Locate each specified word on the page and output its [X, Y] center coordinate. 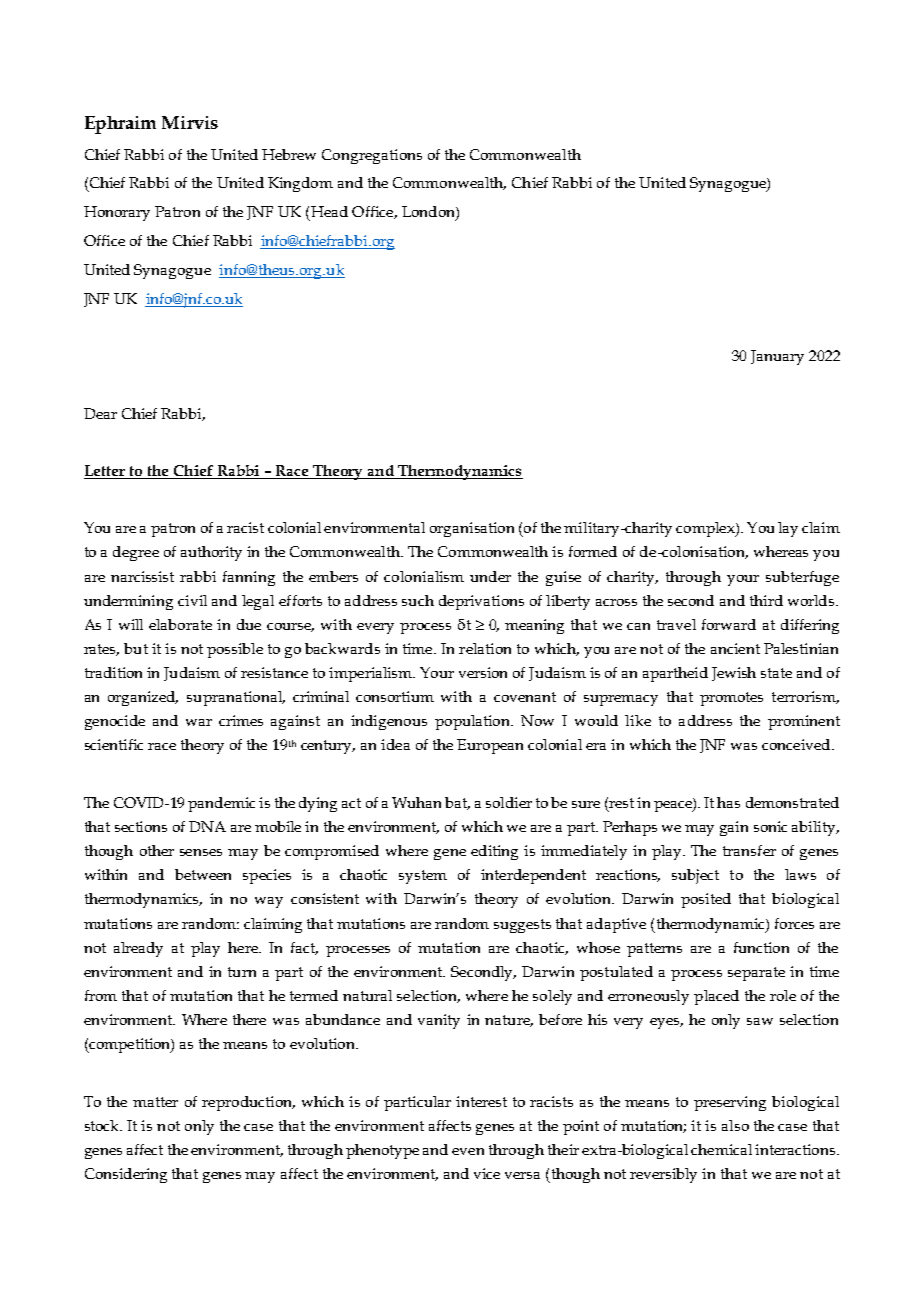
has [728, 802]
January [777, 357]
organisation [472, 529]
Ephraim [120, 125]
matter [155, 1102]
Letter [106, 472]
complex [706, 529]
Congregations [372, 156]
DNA [207, 826]
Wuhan [416, 802]
